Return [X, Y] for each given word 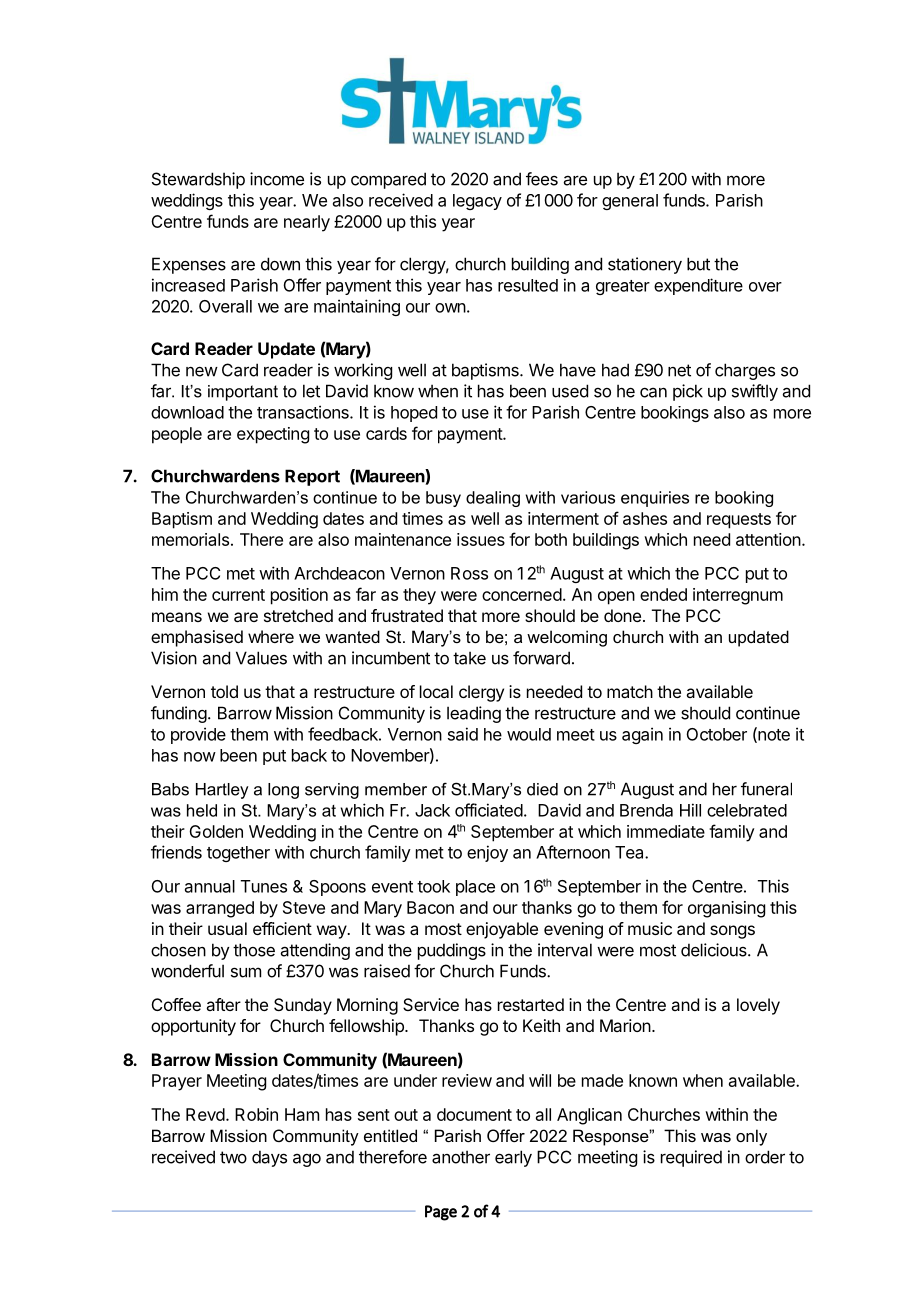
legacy [477, 202]
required [691, 1158]
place [475, 888]
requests [739, 521]
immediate [666, 831]
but [698, 264]
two [233, 1157]
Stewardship [198, 180]
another [461, 1157]
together [238, 854]
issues [481, 539]
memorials [190, 539]
